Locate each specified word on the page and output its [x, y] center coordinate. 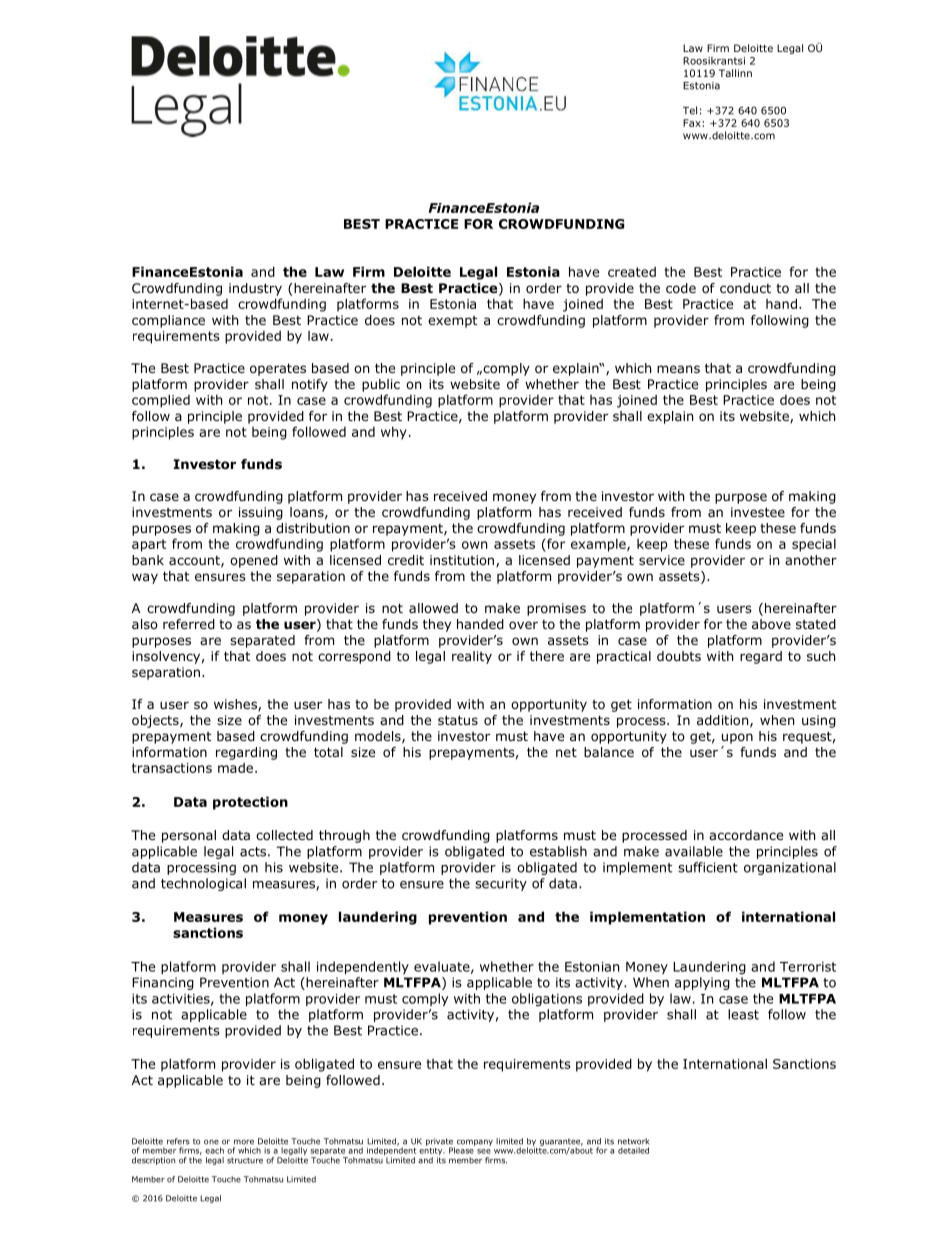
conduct [745, 288]
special [814, 545]
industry [255, 289]
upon [737, 738]
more [244, 1142]
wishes [236, 705]
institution [462, 560]
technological [203, 884]
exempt [452, 322]
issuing [261, 513]
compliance [168, 321]
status [458, 720]
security [501, 884]
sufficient [708, 867]
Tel [690, 110]
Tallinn [735, 73]
